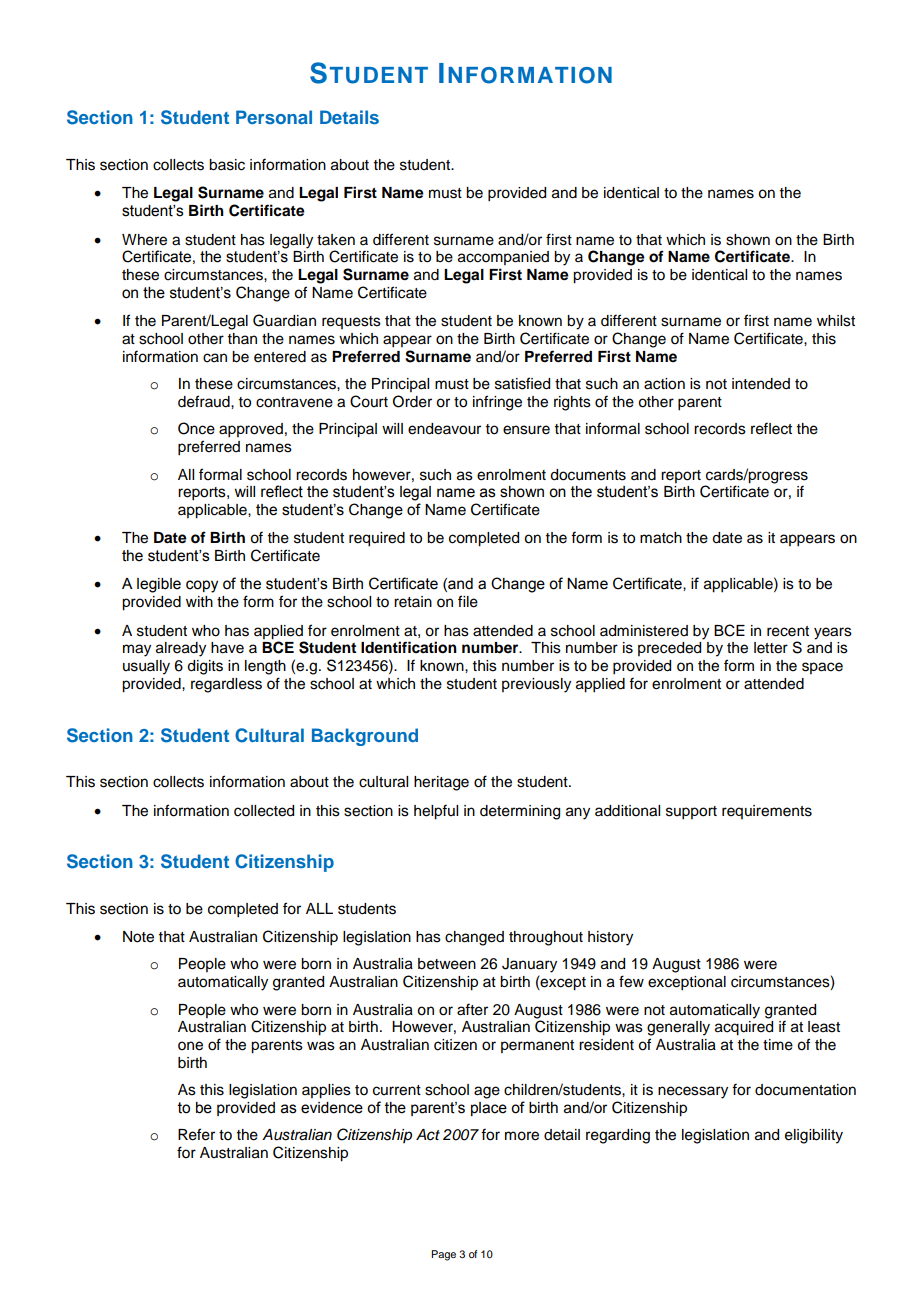 The height and width of the screenshot is (1308, 924). What do you see at coordinates (443, 1255) in the screenshot?
I see `Page` at bounding box center [443, 1255].
